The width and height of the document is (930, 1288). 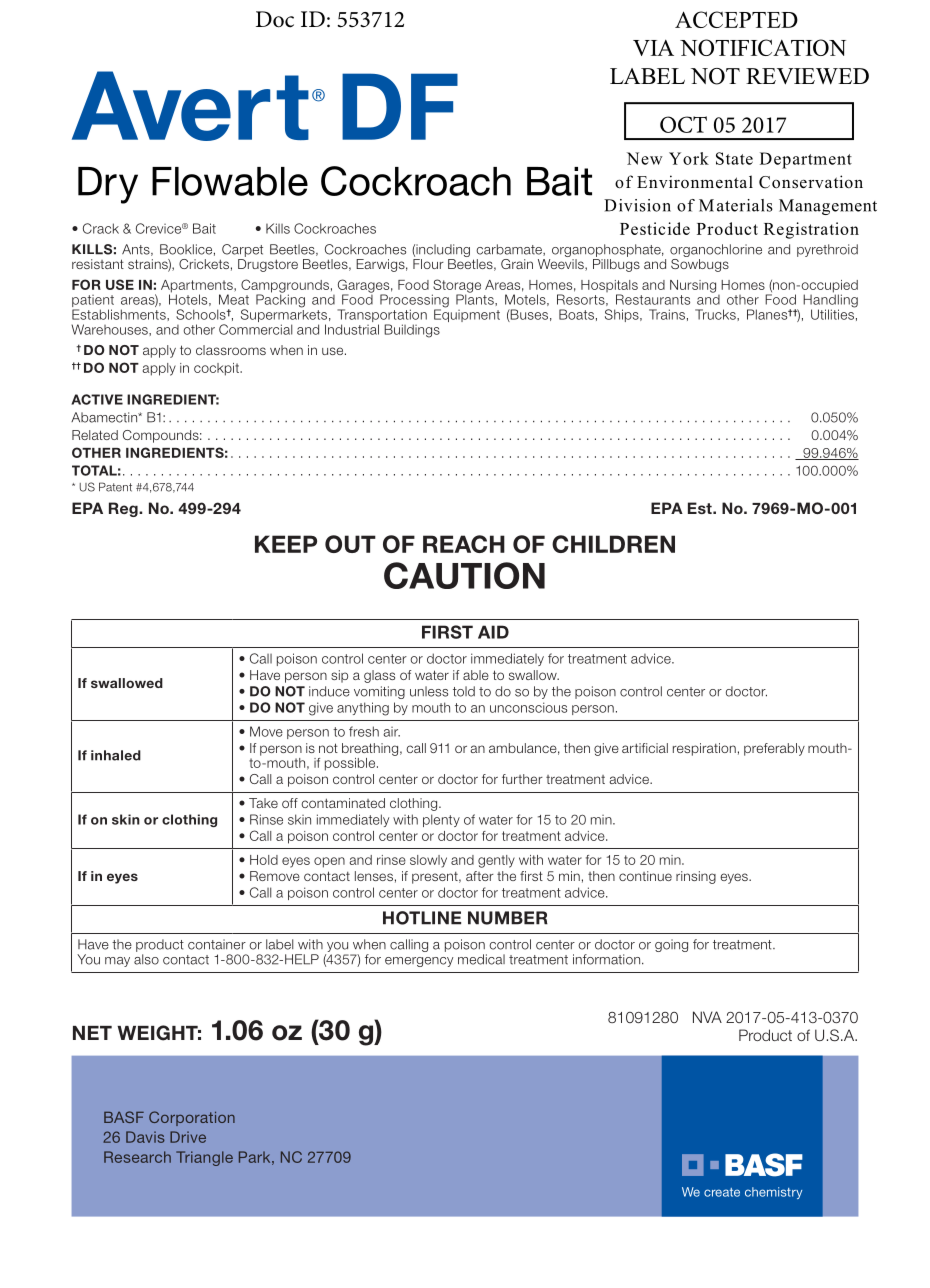 What do you see at coordinates (188, 1137) in the document?
I see `Drive` at bounding box center [188, 1137].
